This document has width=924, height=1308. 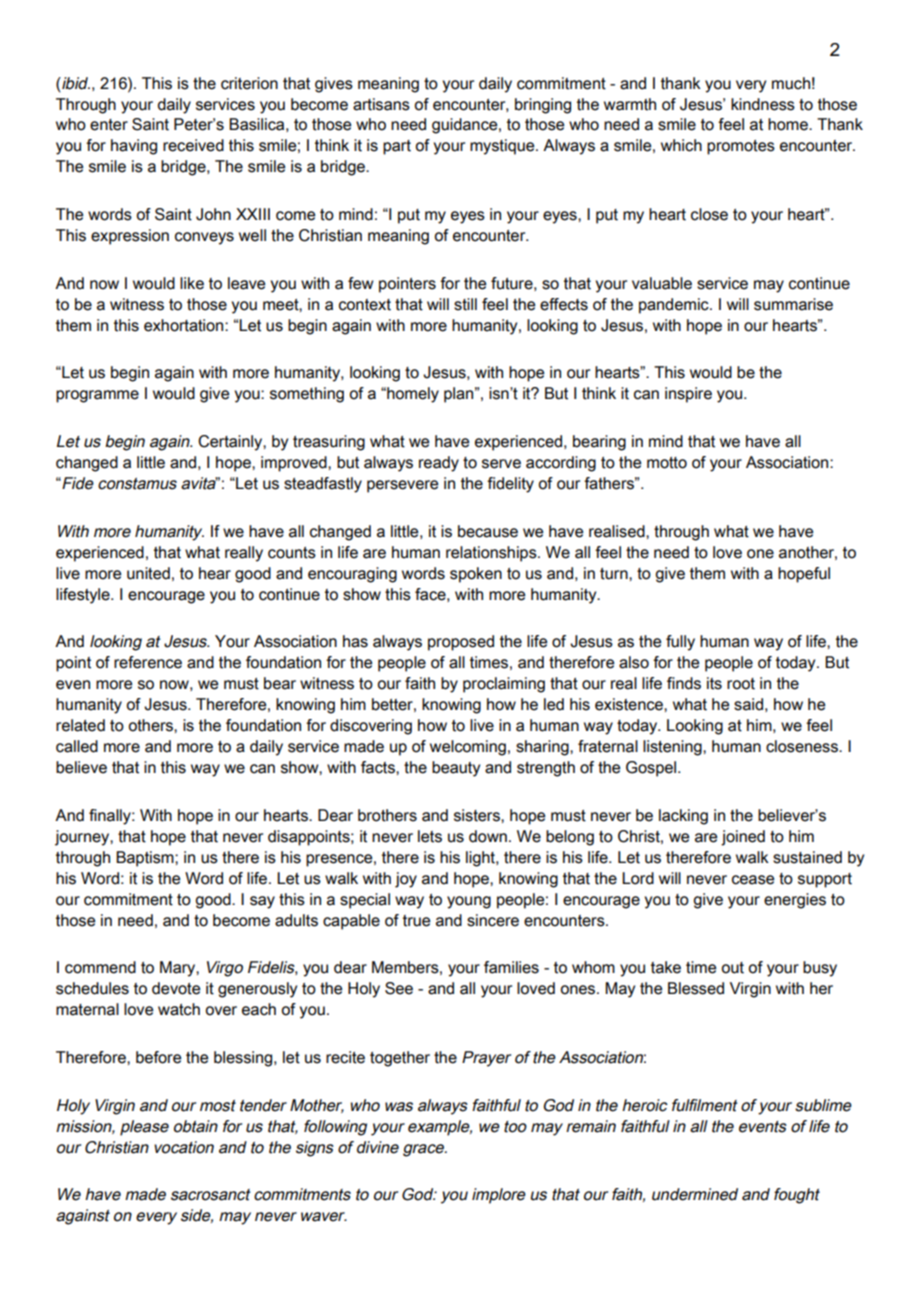 What do you see at coordinates (179, 1009) in the document?
I see `watch` at bounding box center [179, 1009].
